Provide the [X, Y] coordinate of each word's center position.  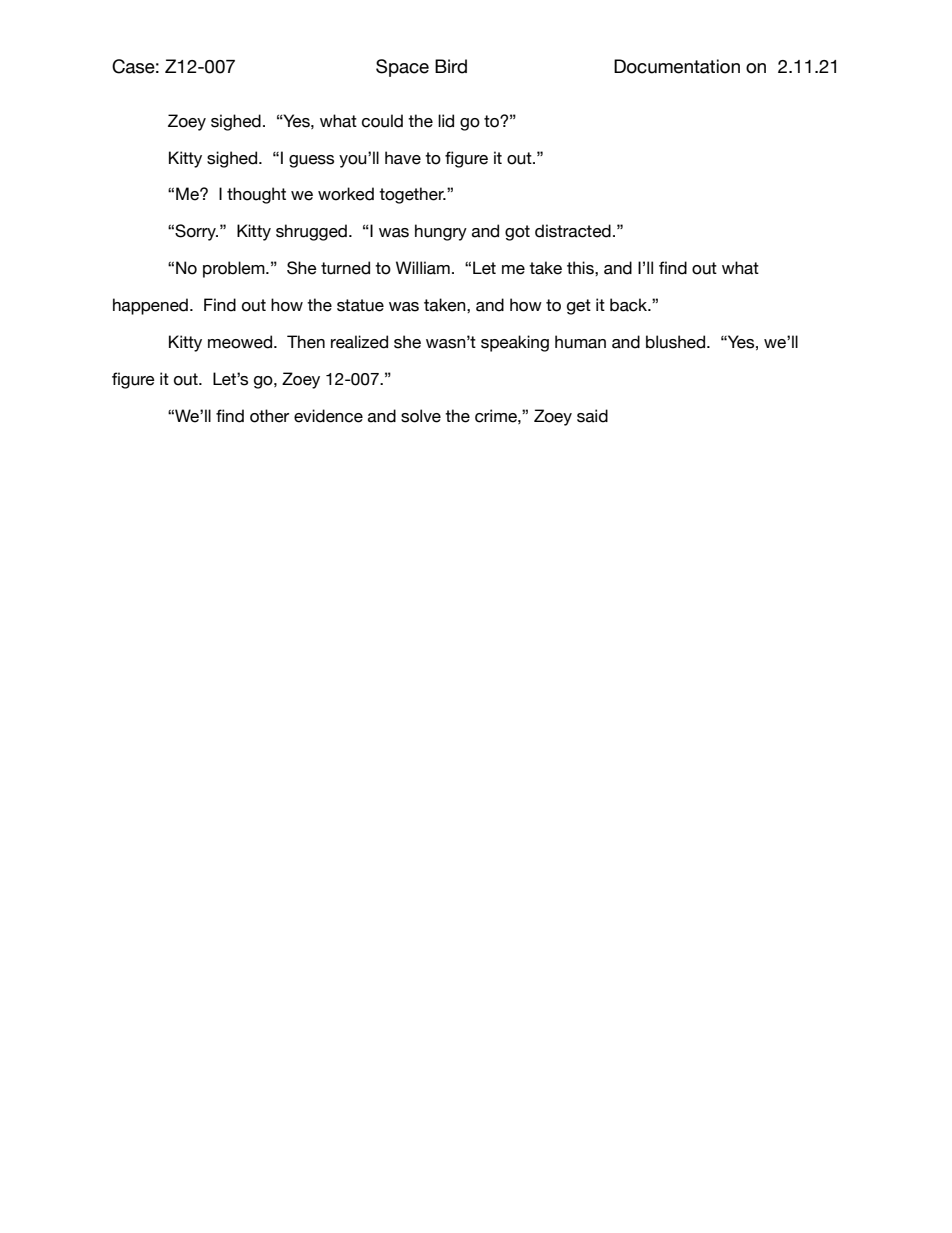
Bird [451, 66]
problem [235, 269]
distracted [573, 231]
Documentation [677, 66]
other [269, 416]
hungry [441, 232]
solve [421, 416]
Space [402, 68]
